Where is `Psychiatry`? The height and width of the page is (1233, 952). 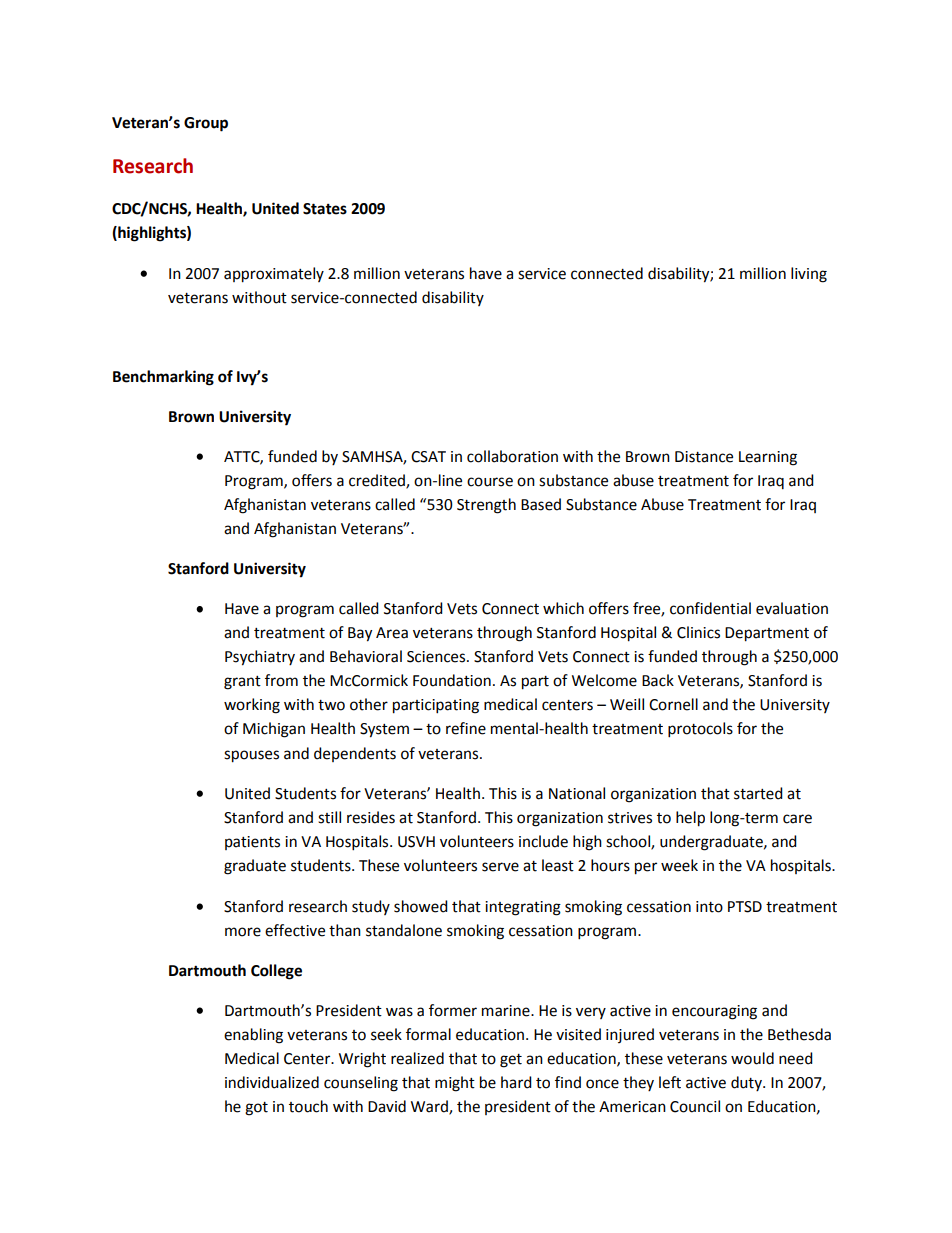
Psychiatry is located at coordinates (260, 658).
